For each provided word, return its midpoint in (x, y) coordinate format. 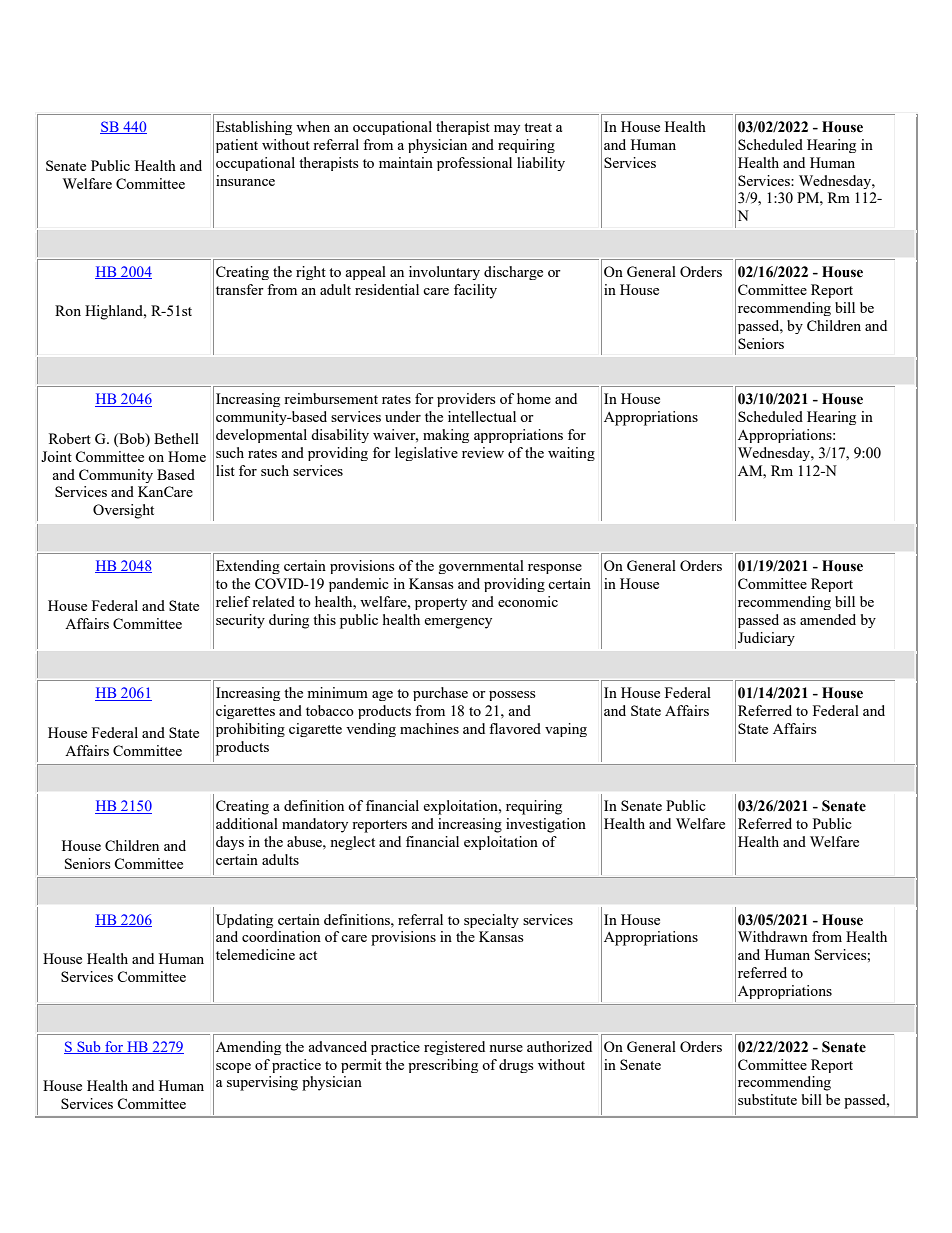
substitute (767, 1099)
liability (541, 164)
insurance (245, 180)
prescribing (443, 1066)
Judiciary (766, 639)
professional (474, 164)
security (240, 621)
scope (233, 1068)
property (441, 604)
